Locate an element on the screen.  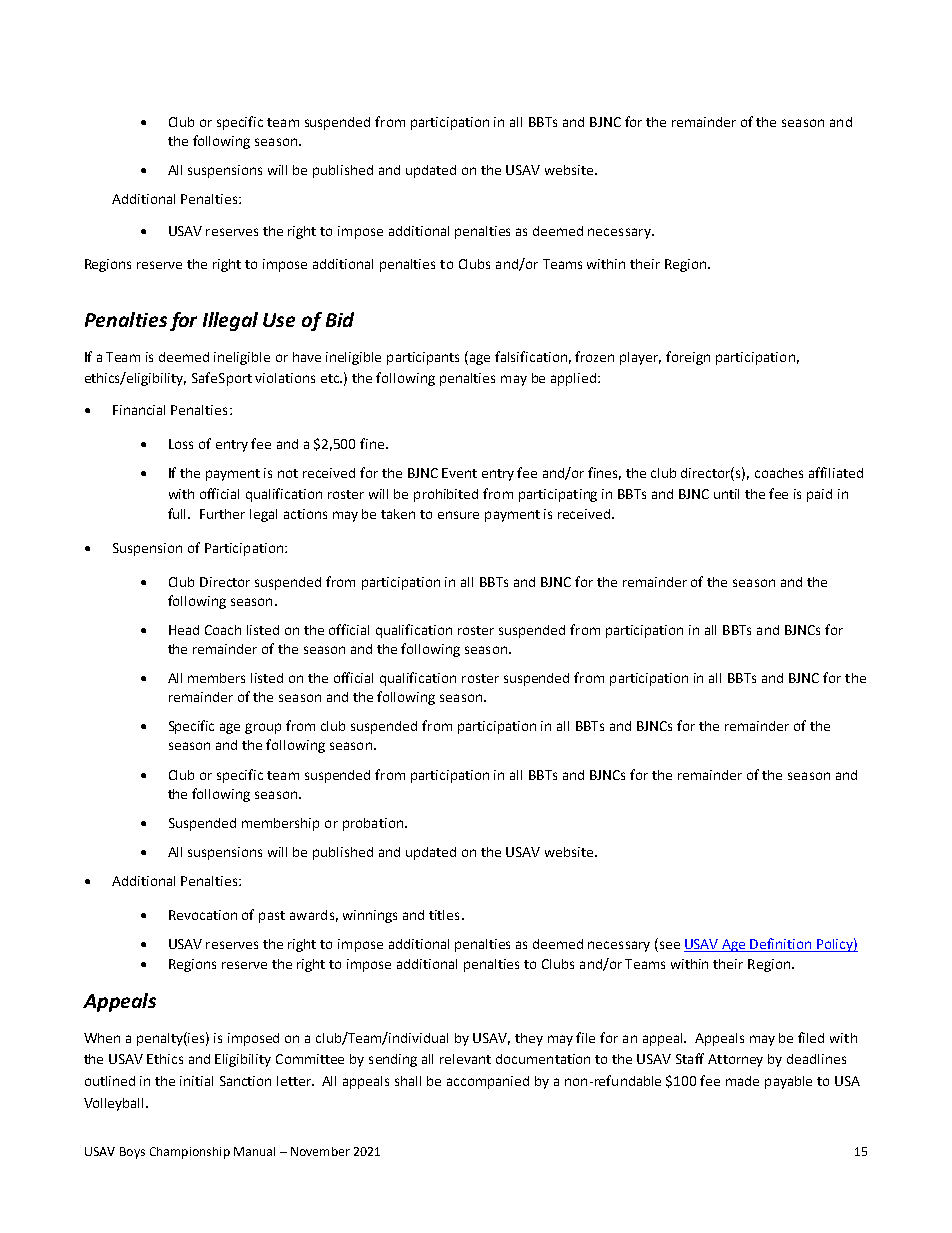
participants is located at coordinates (423, 358).
